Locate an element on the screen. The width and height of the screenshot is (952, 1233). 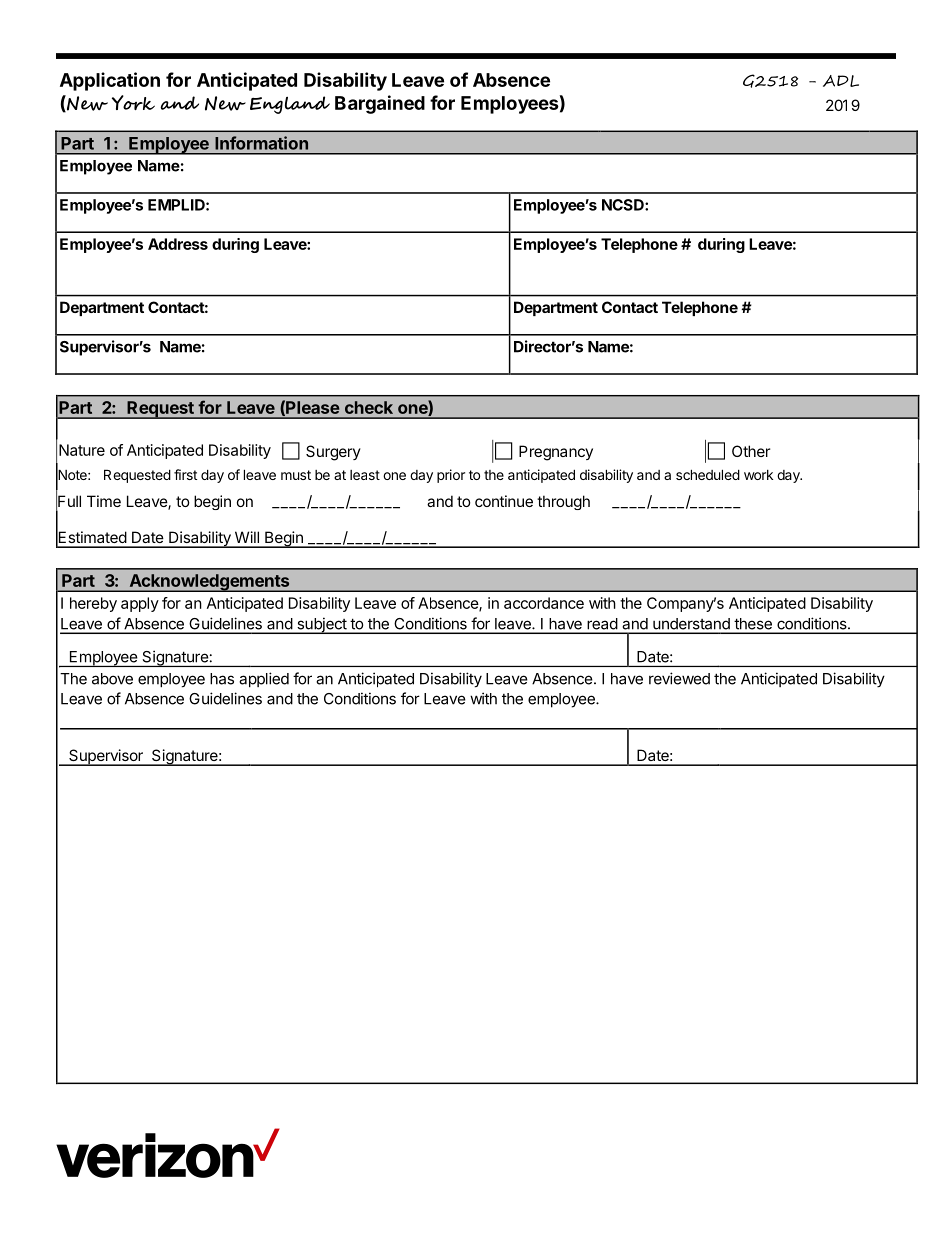
Bargained is located at coordinates (380, 104).
